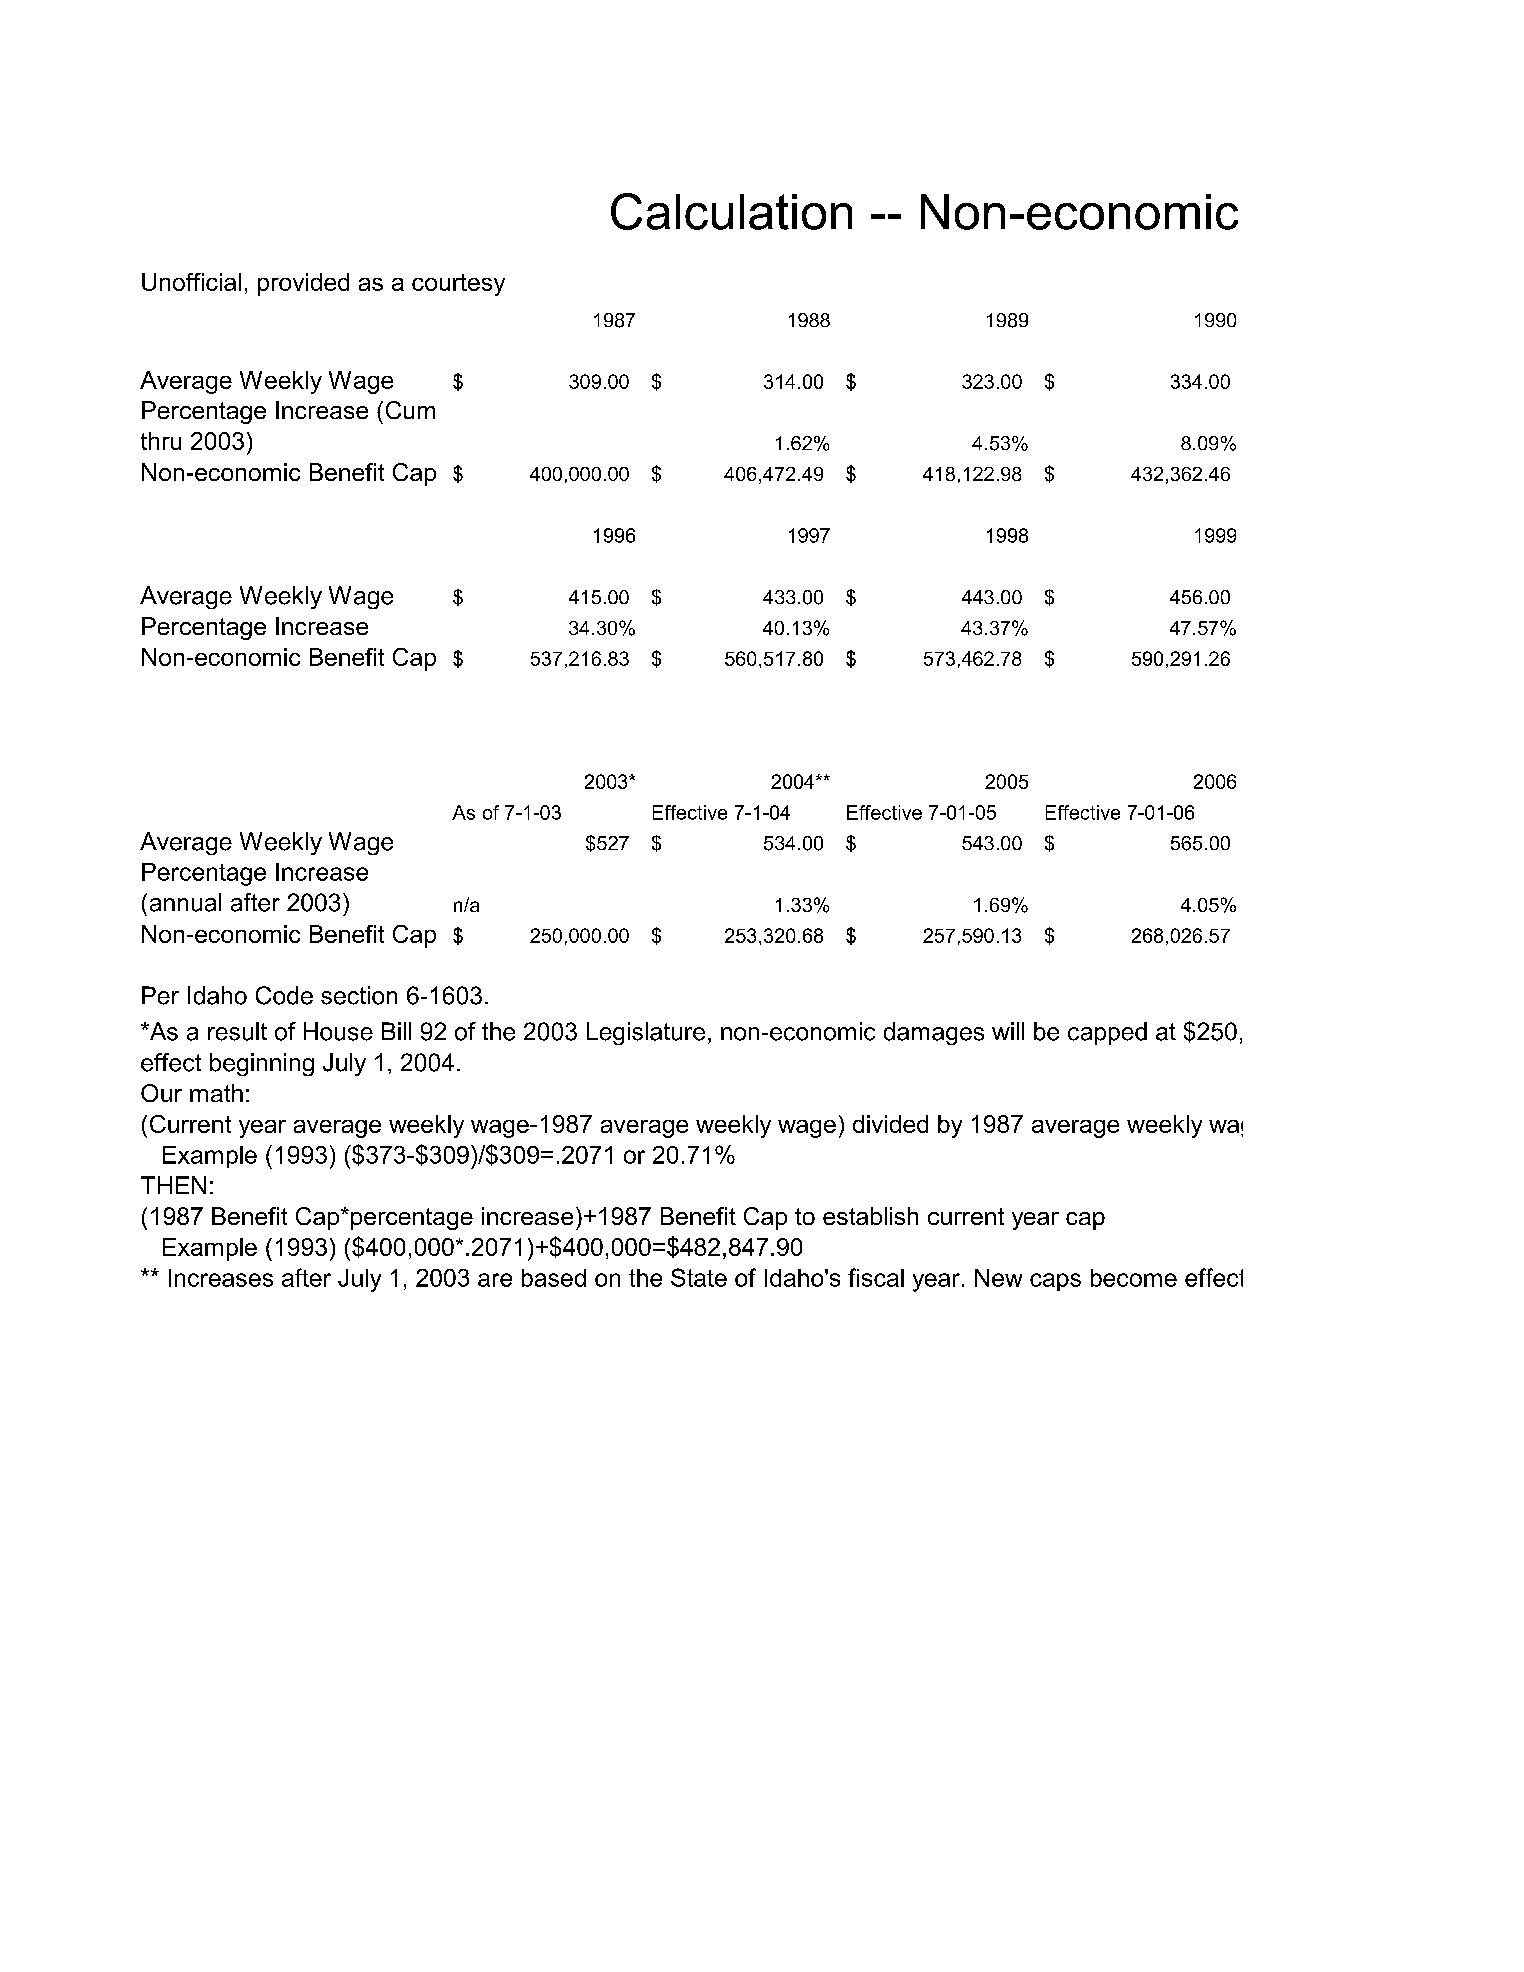 The height and width of the image is (1972, 1524). I want to click on Legislature, so click(646, 1033).
